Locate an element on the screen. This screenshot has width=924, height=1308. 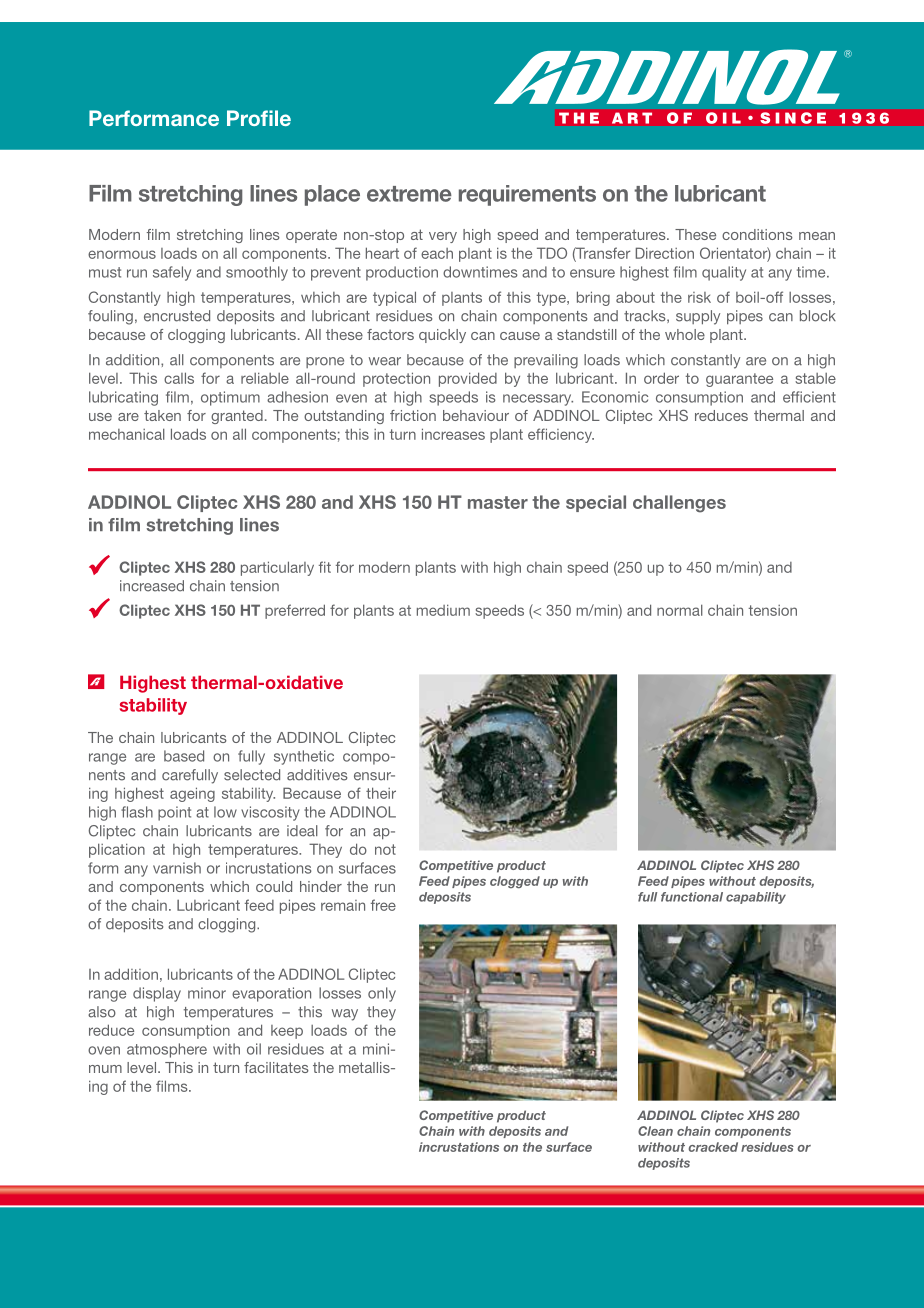
conditions is located at coordinates (757, 234).
